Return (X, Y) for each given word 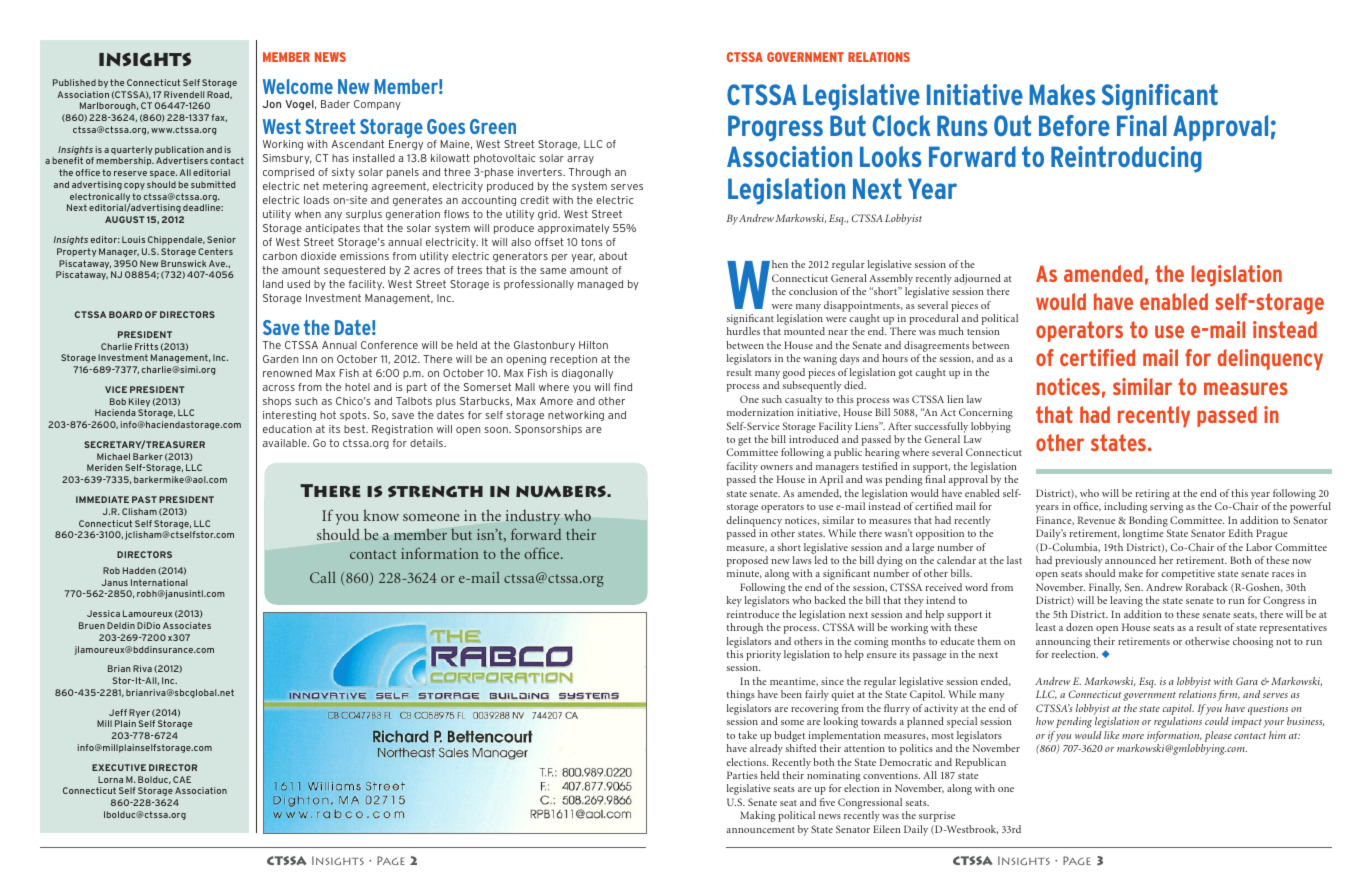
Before (1074, 125)
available (286, 443)
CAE (182, 779)
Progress (775, 128)
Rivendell (184, 94)
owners (776, 467)
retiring (1153, 494)
